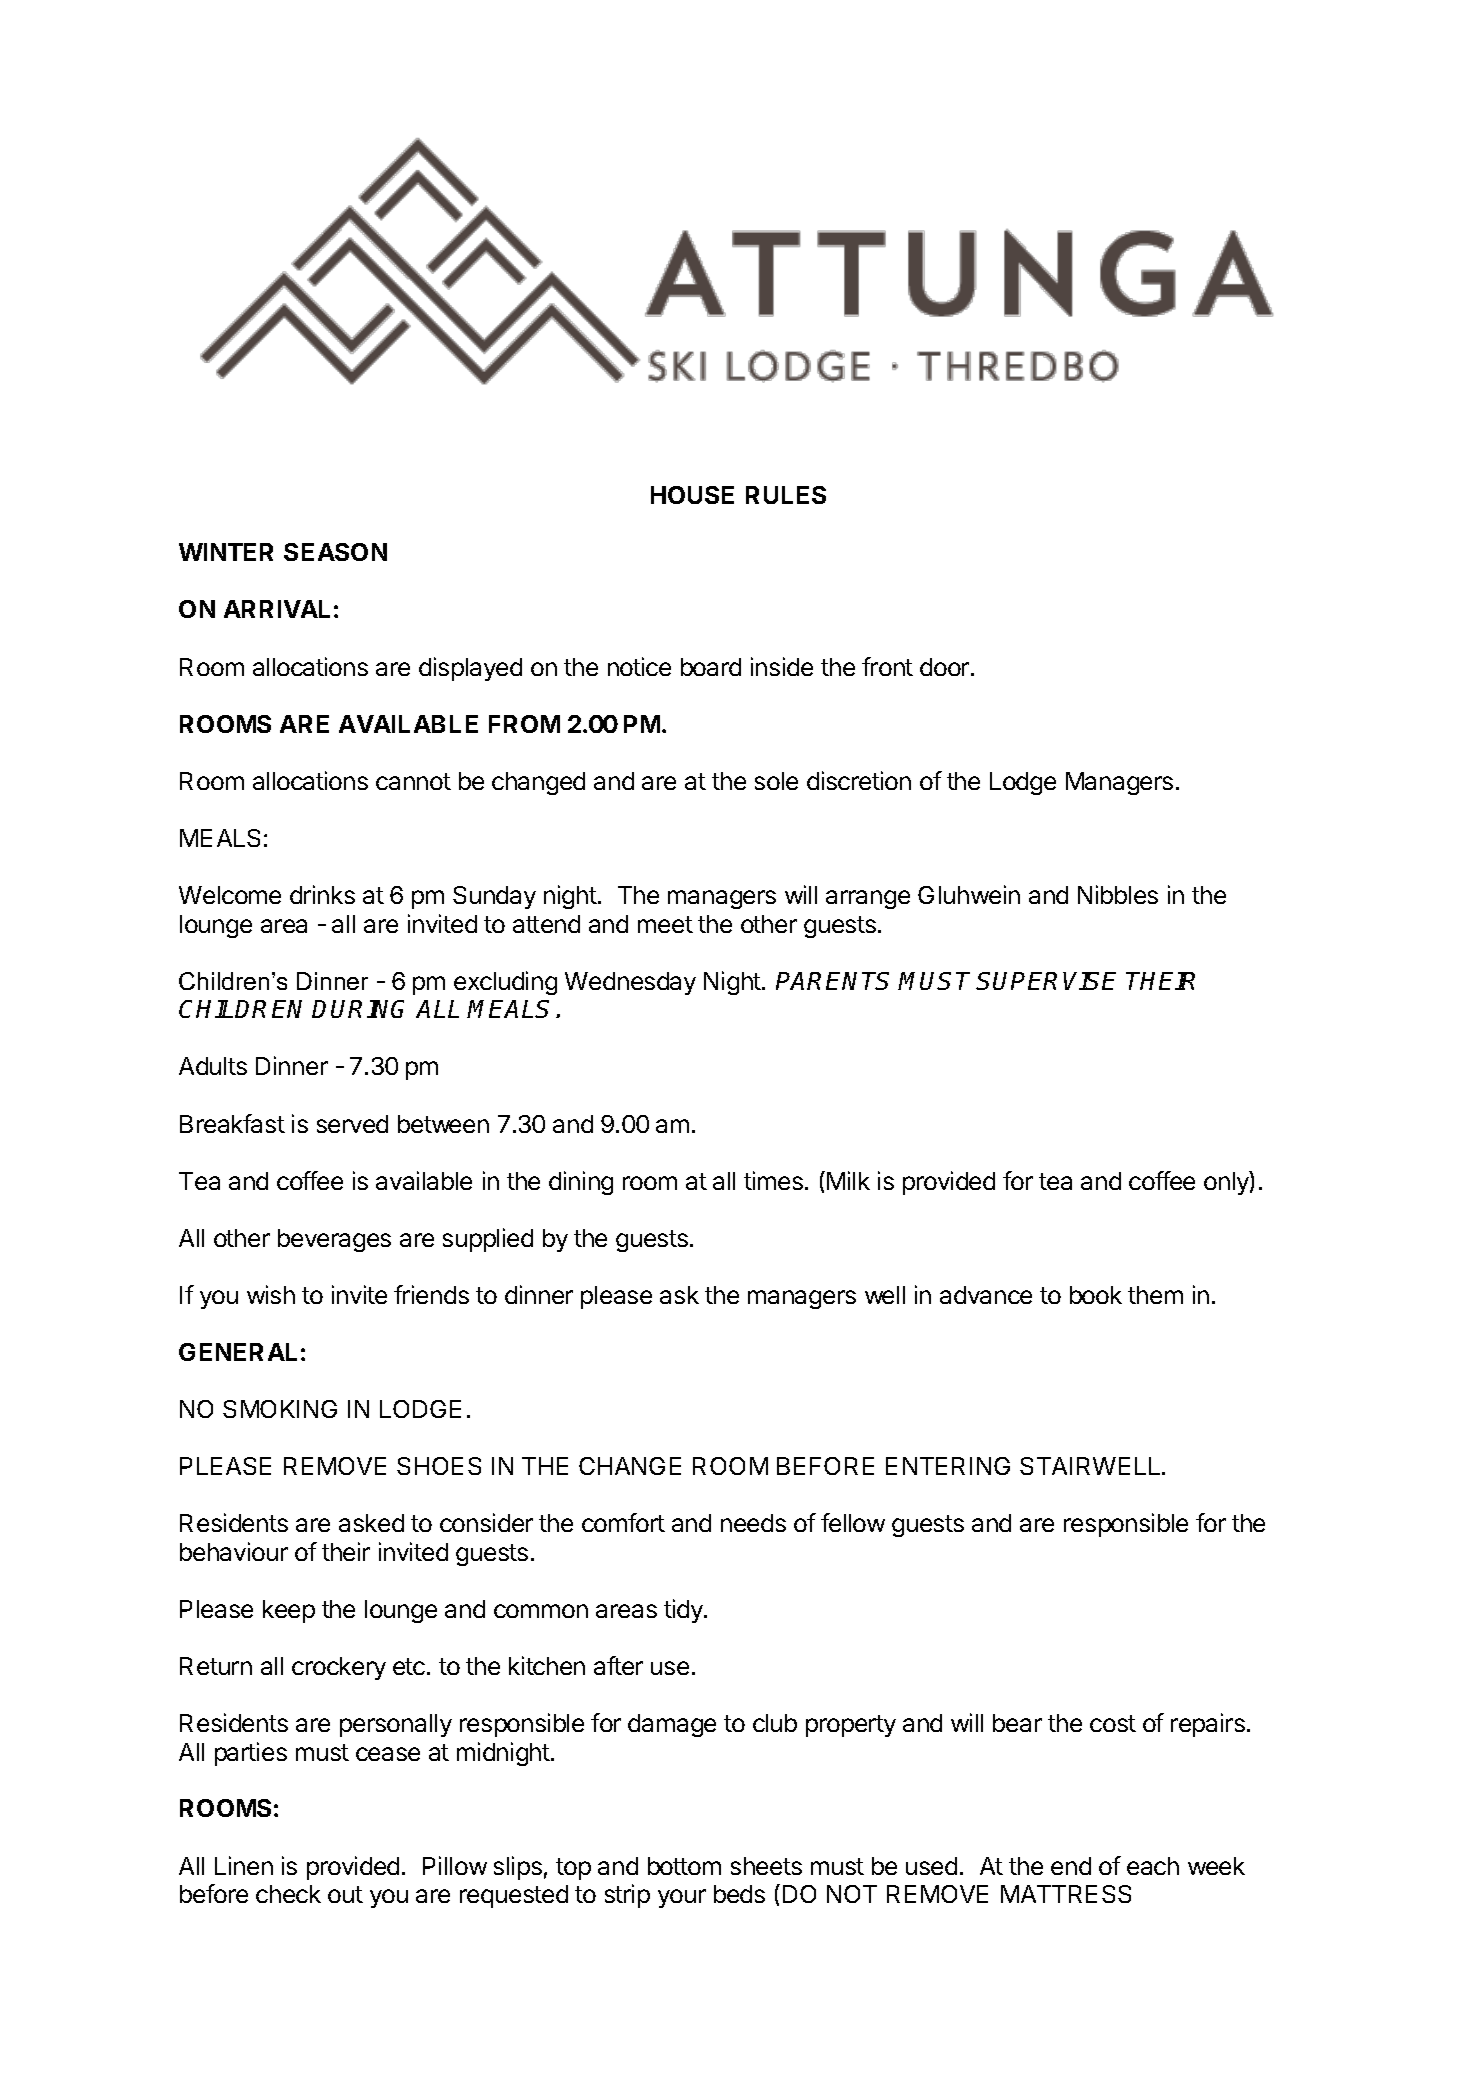 The height and width of the page is (2090, 1478). I want to click on beverages, so click(334, 1240).
